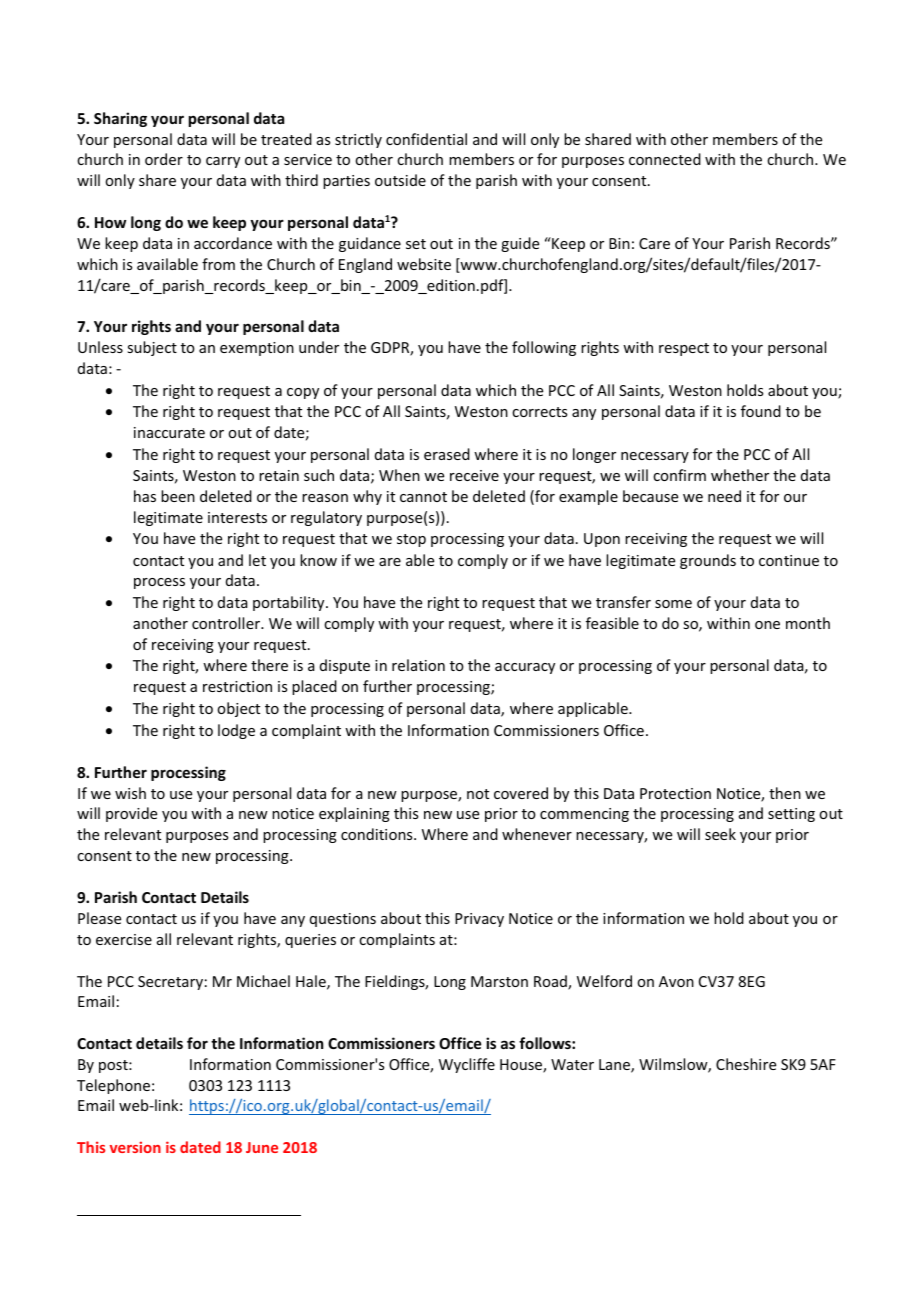 This screenshot has height=1308, width=924. What do you see at coordinates (164, 159) in the screenshot?
I see `order` at bounding box center [164, 159].
